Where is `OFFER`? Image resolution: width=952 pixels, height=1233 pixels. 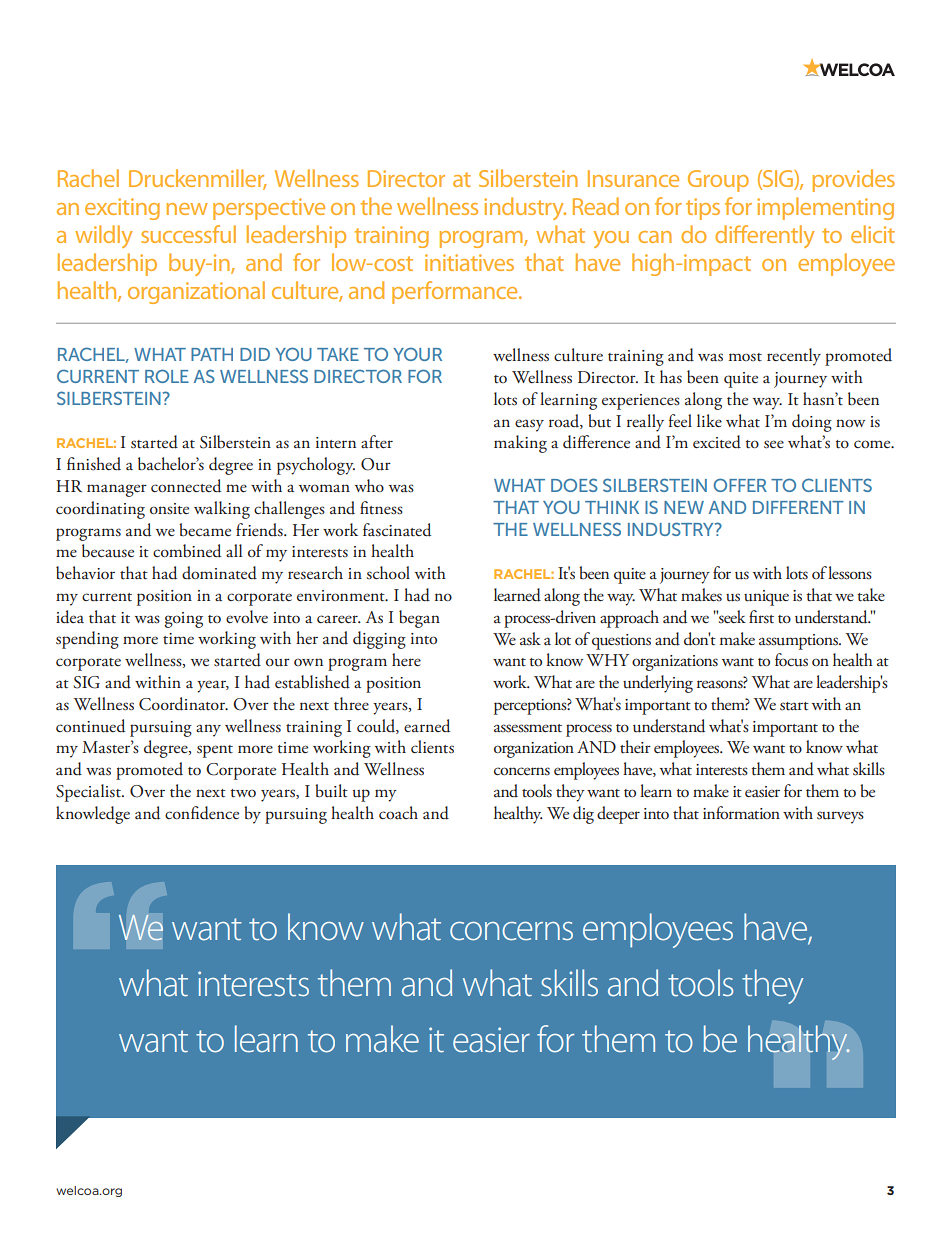
OFFER is located at coordinates (740, 485).
